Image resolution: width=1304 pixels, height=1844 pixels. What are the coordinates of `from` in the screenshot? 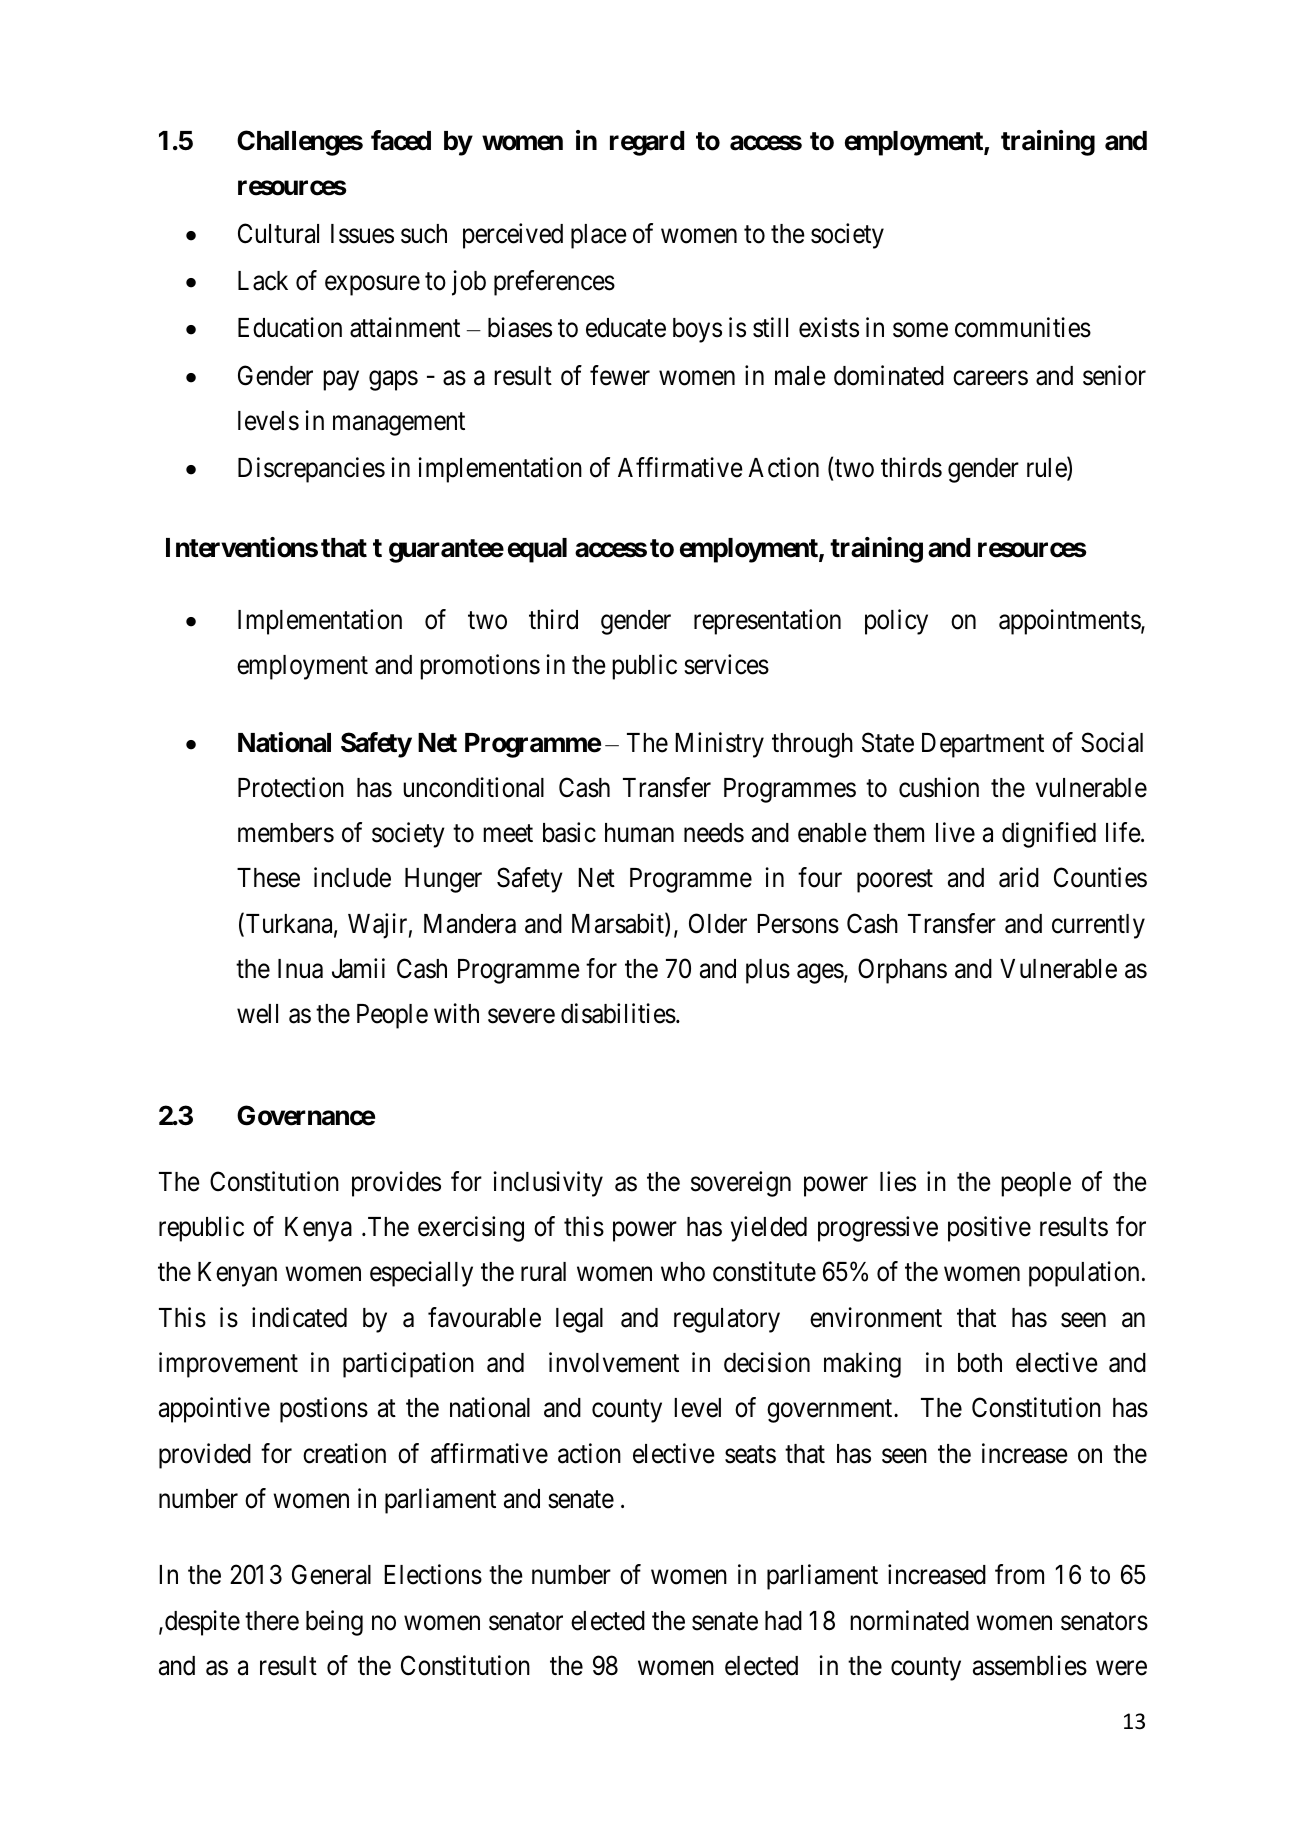 It's located at (1019, 1574).
